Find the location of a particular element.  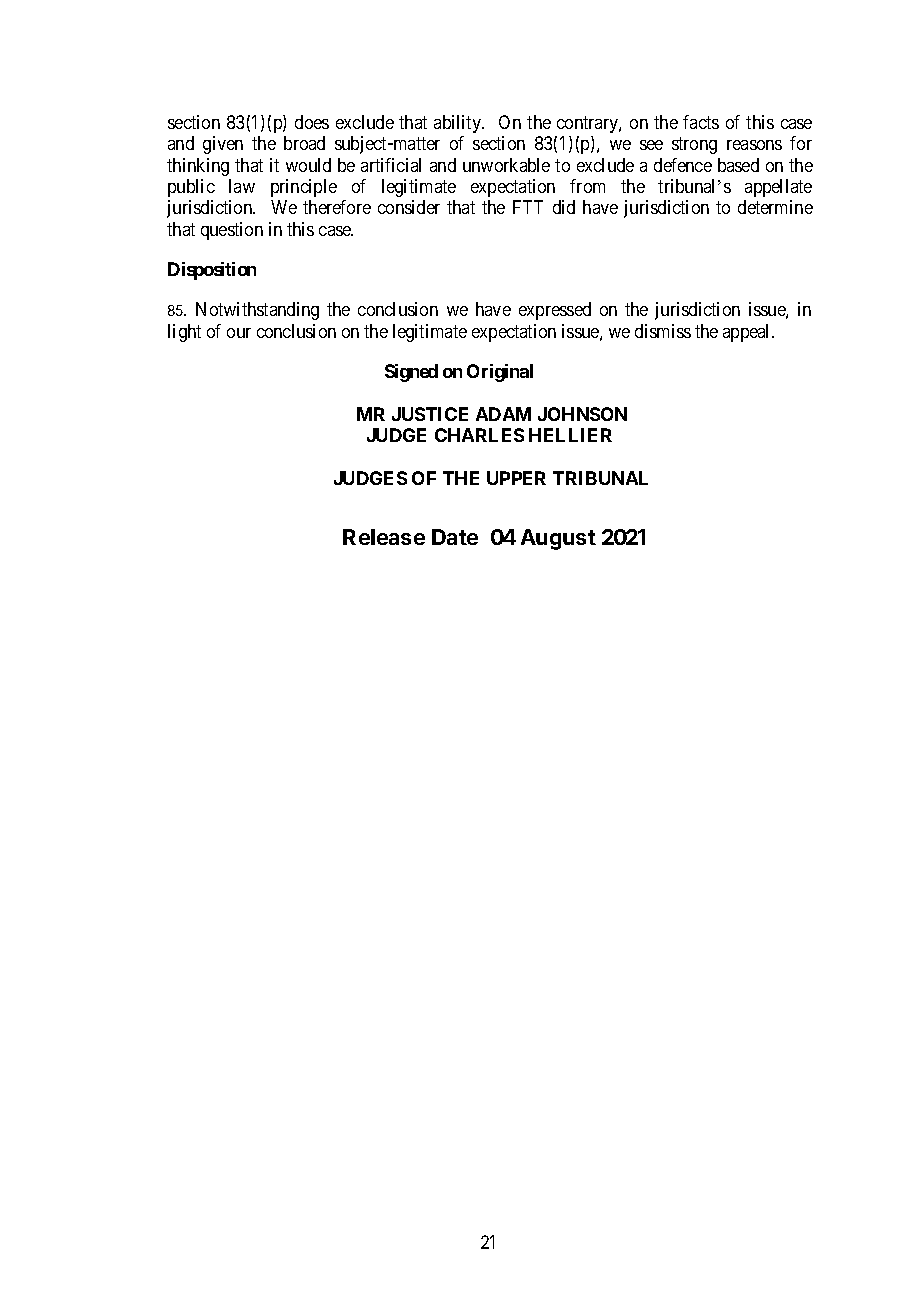

JOHNSON is located at coordinates (582, 414).
